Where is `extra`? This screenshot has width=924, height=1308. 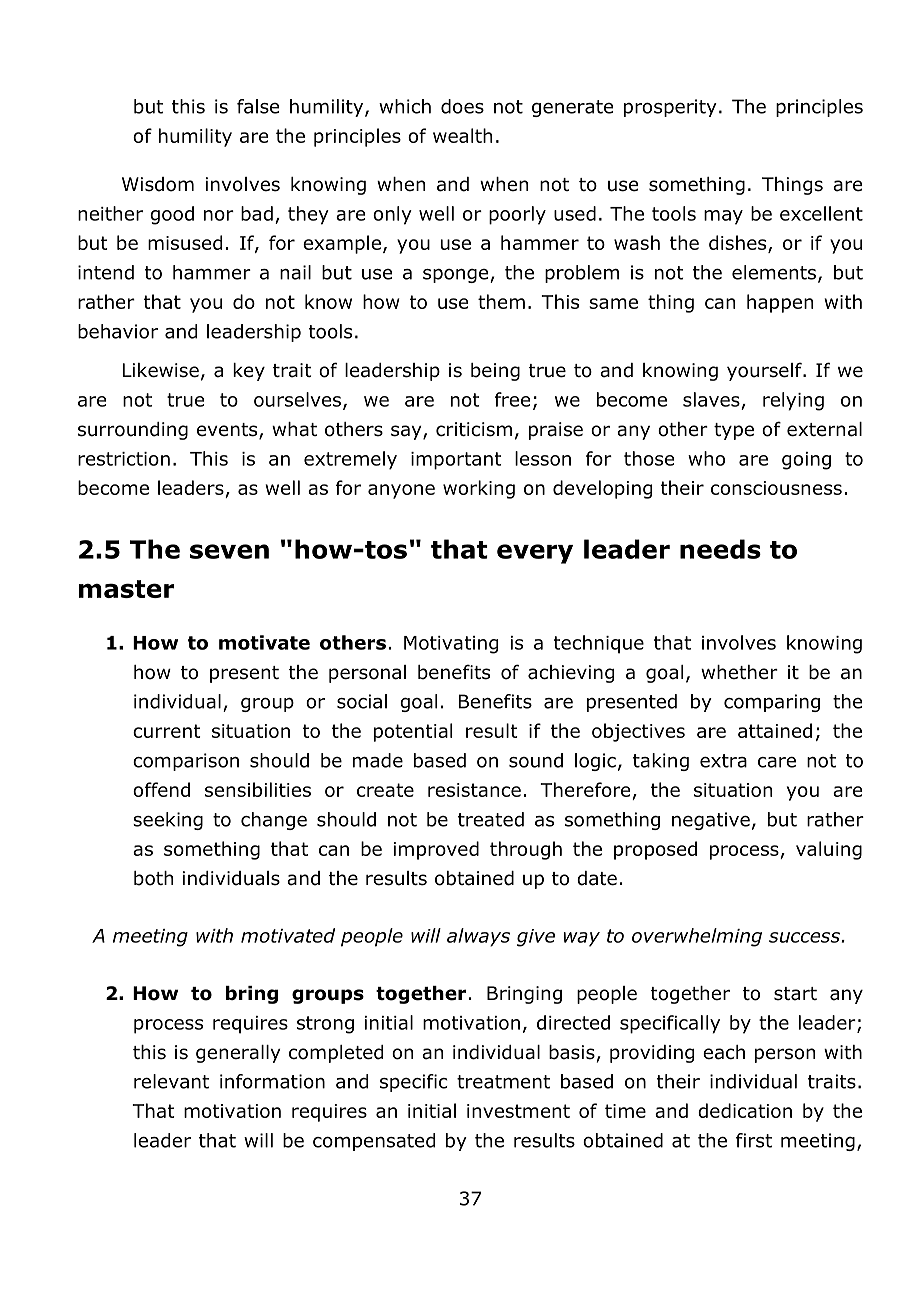 extra is located at coordinates (723, 761).
